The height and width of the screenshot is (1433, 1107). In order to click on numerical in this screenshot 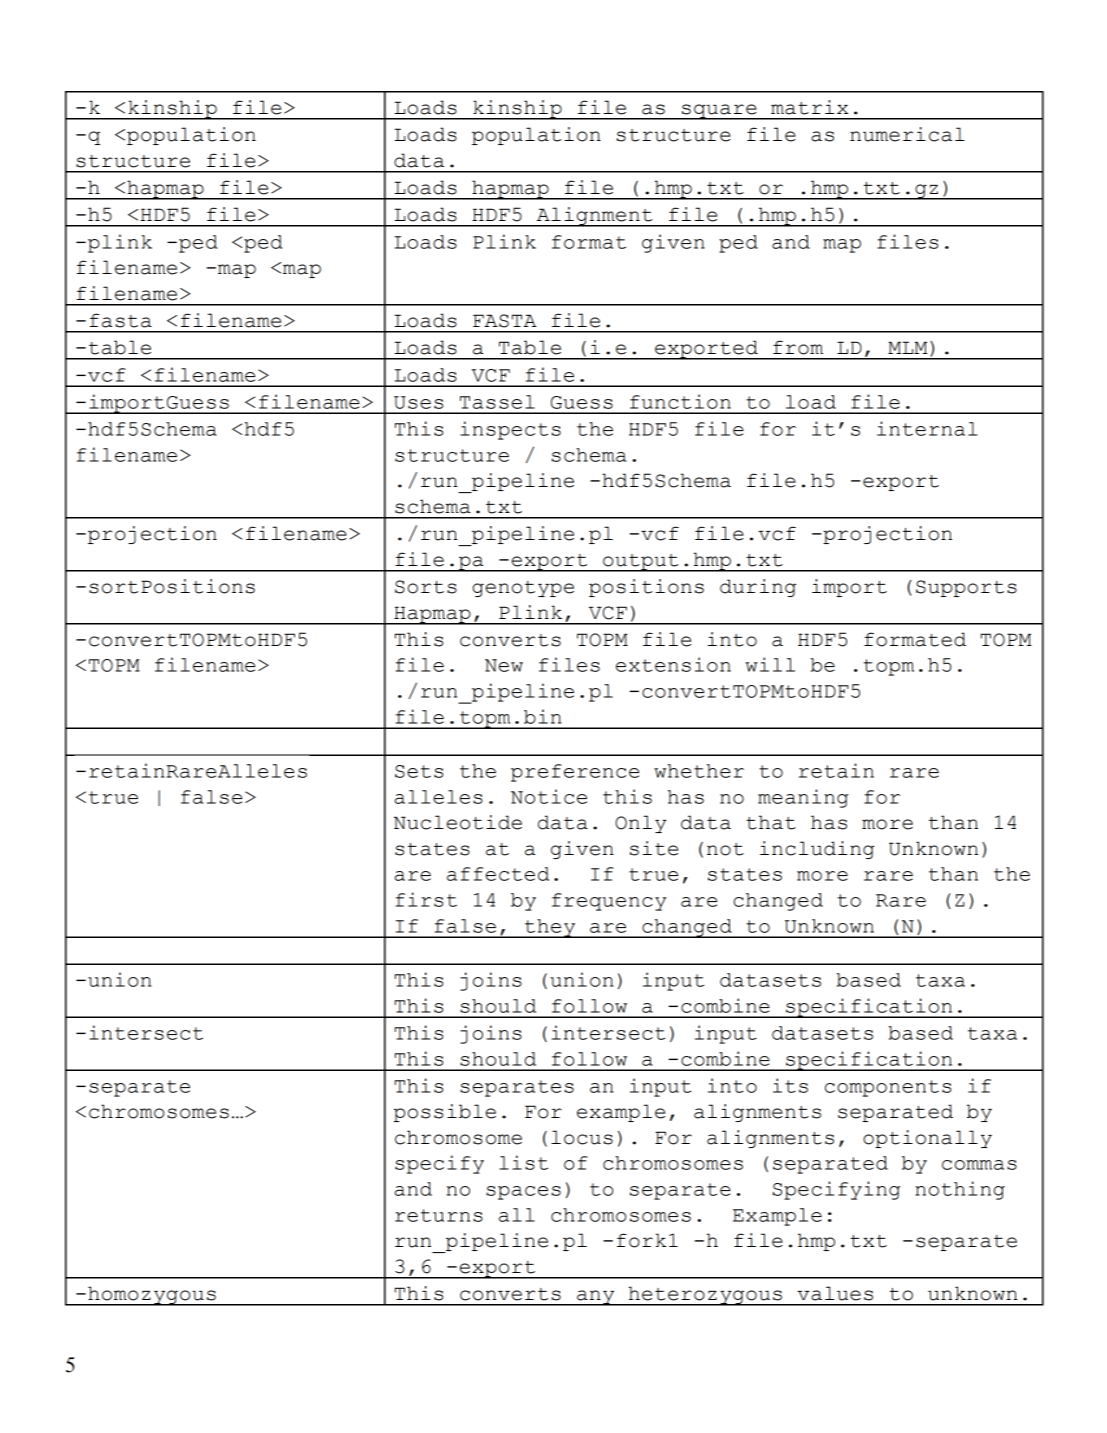, I will do `click(907, 134)`.
